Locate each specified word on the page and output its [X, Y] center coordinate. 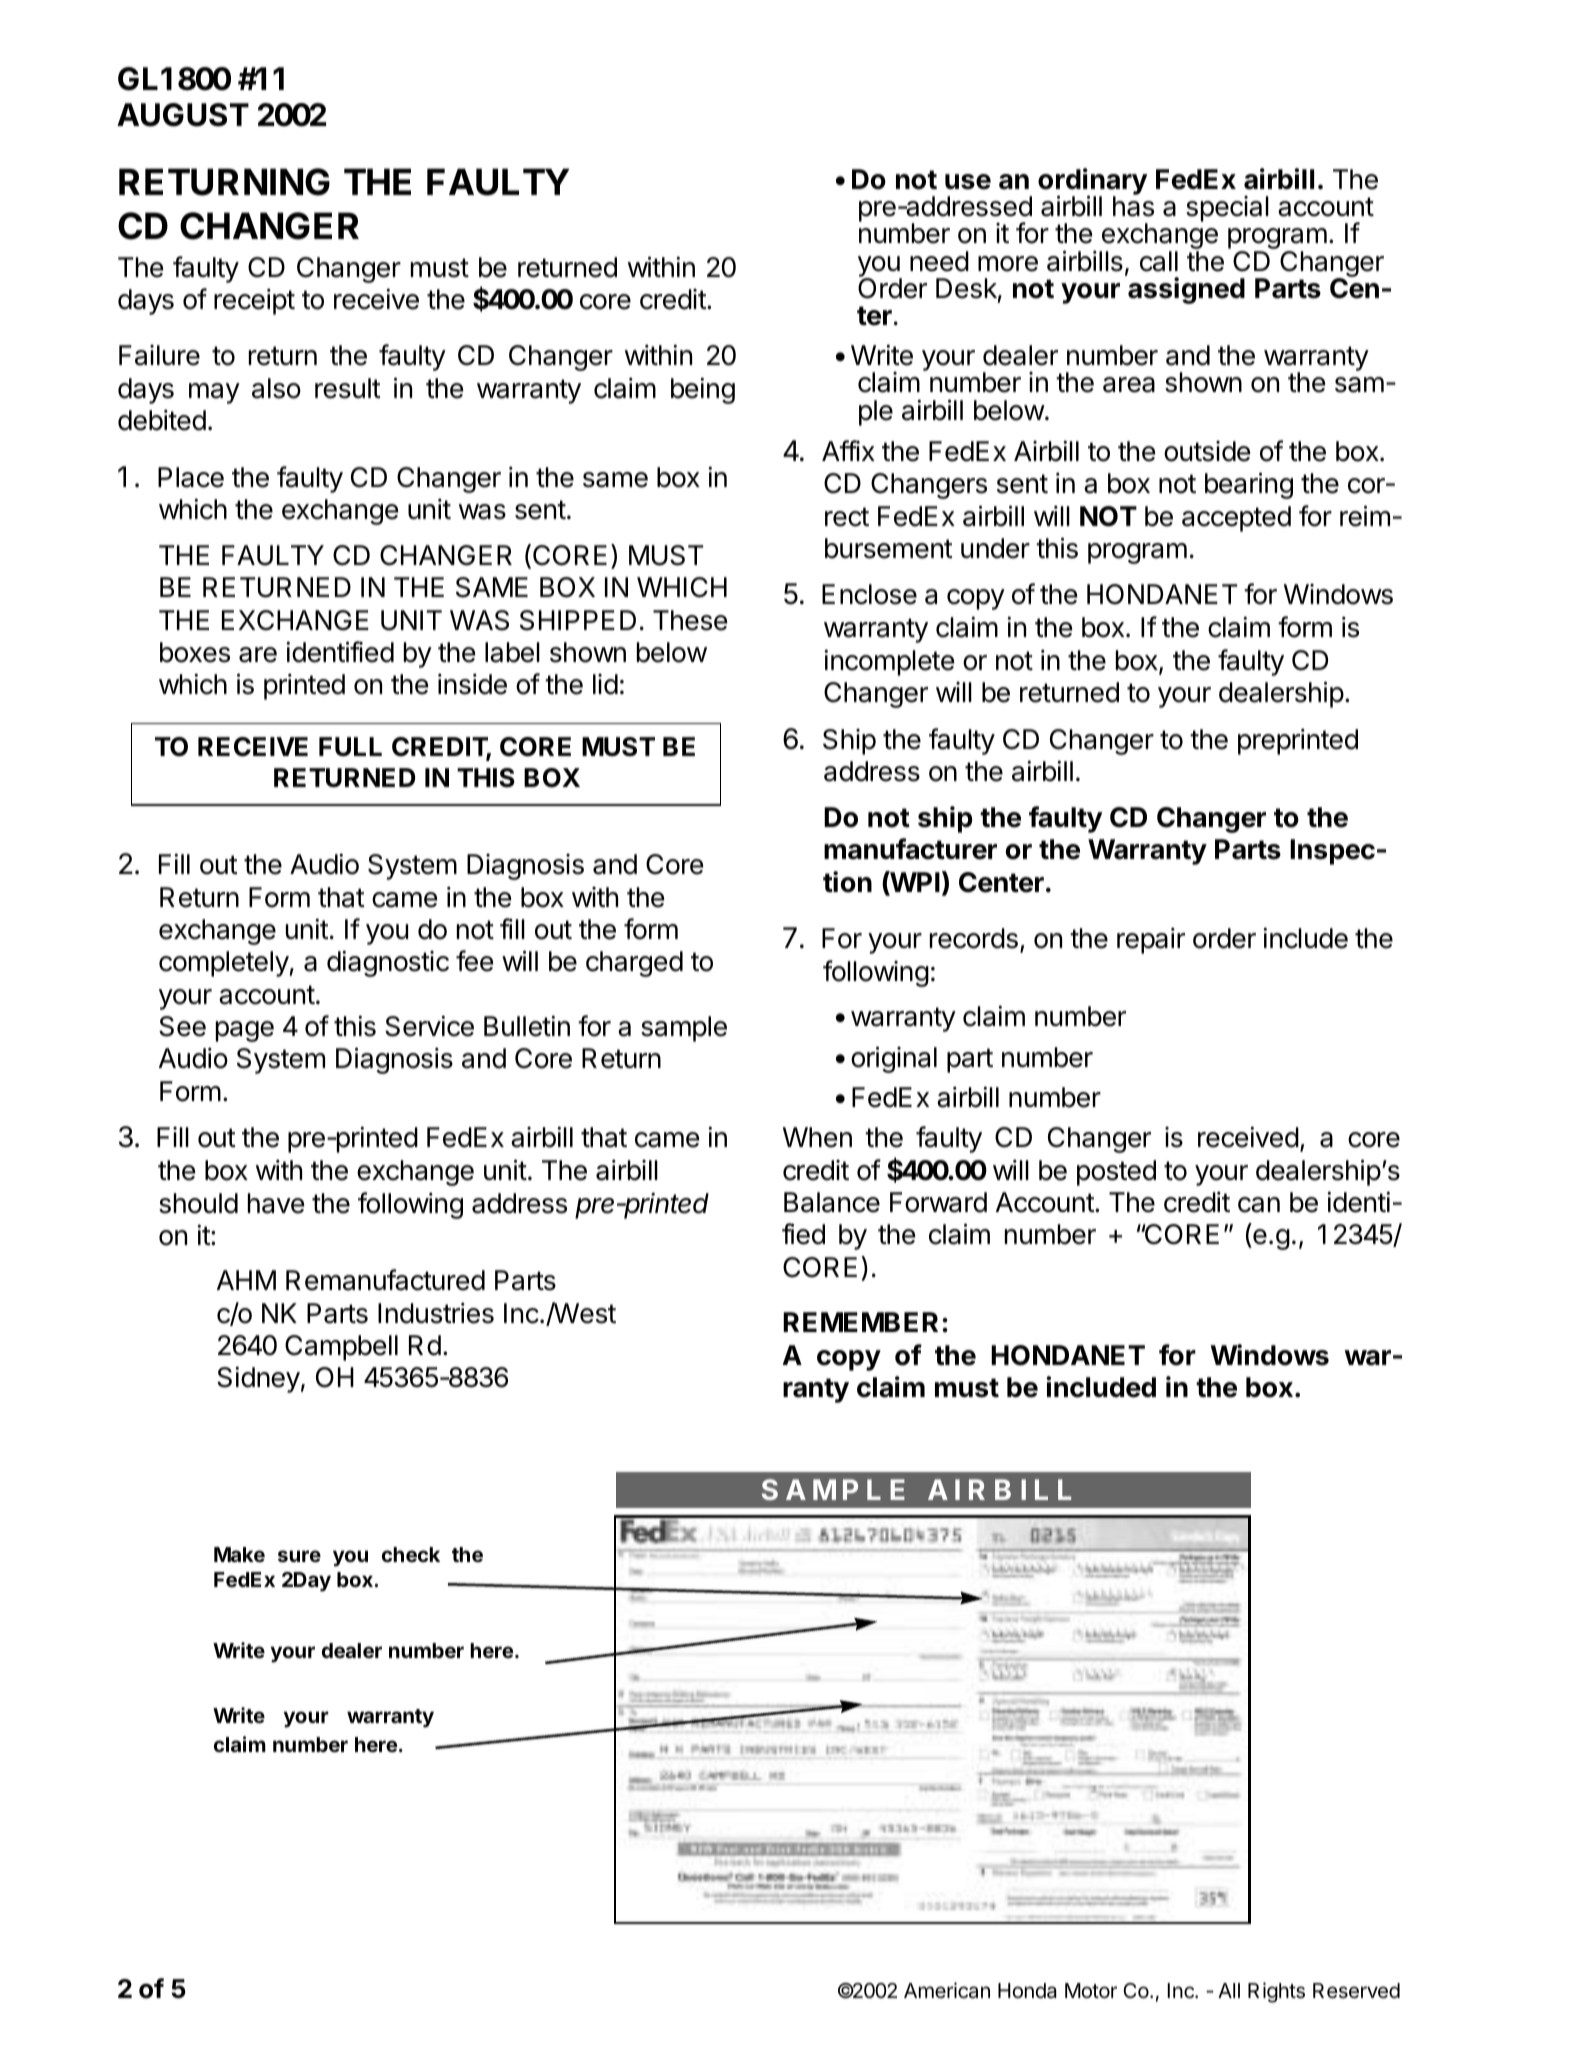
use [968, 182]
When [817, 1137]
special [1227, 209]
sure [299, 1556]
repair [1151, 940]
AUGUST [183, 115]
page [245, 1031]
